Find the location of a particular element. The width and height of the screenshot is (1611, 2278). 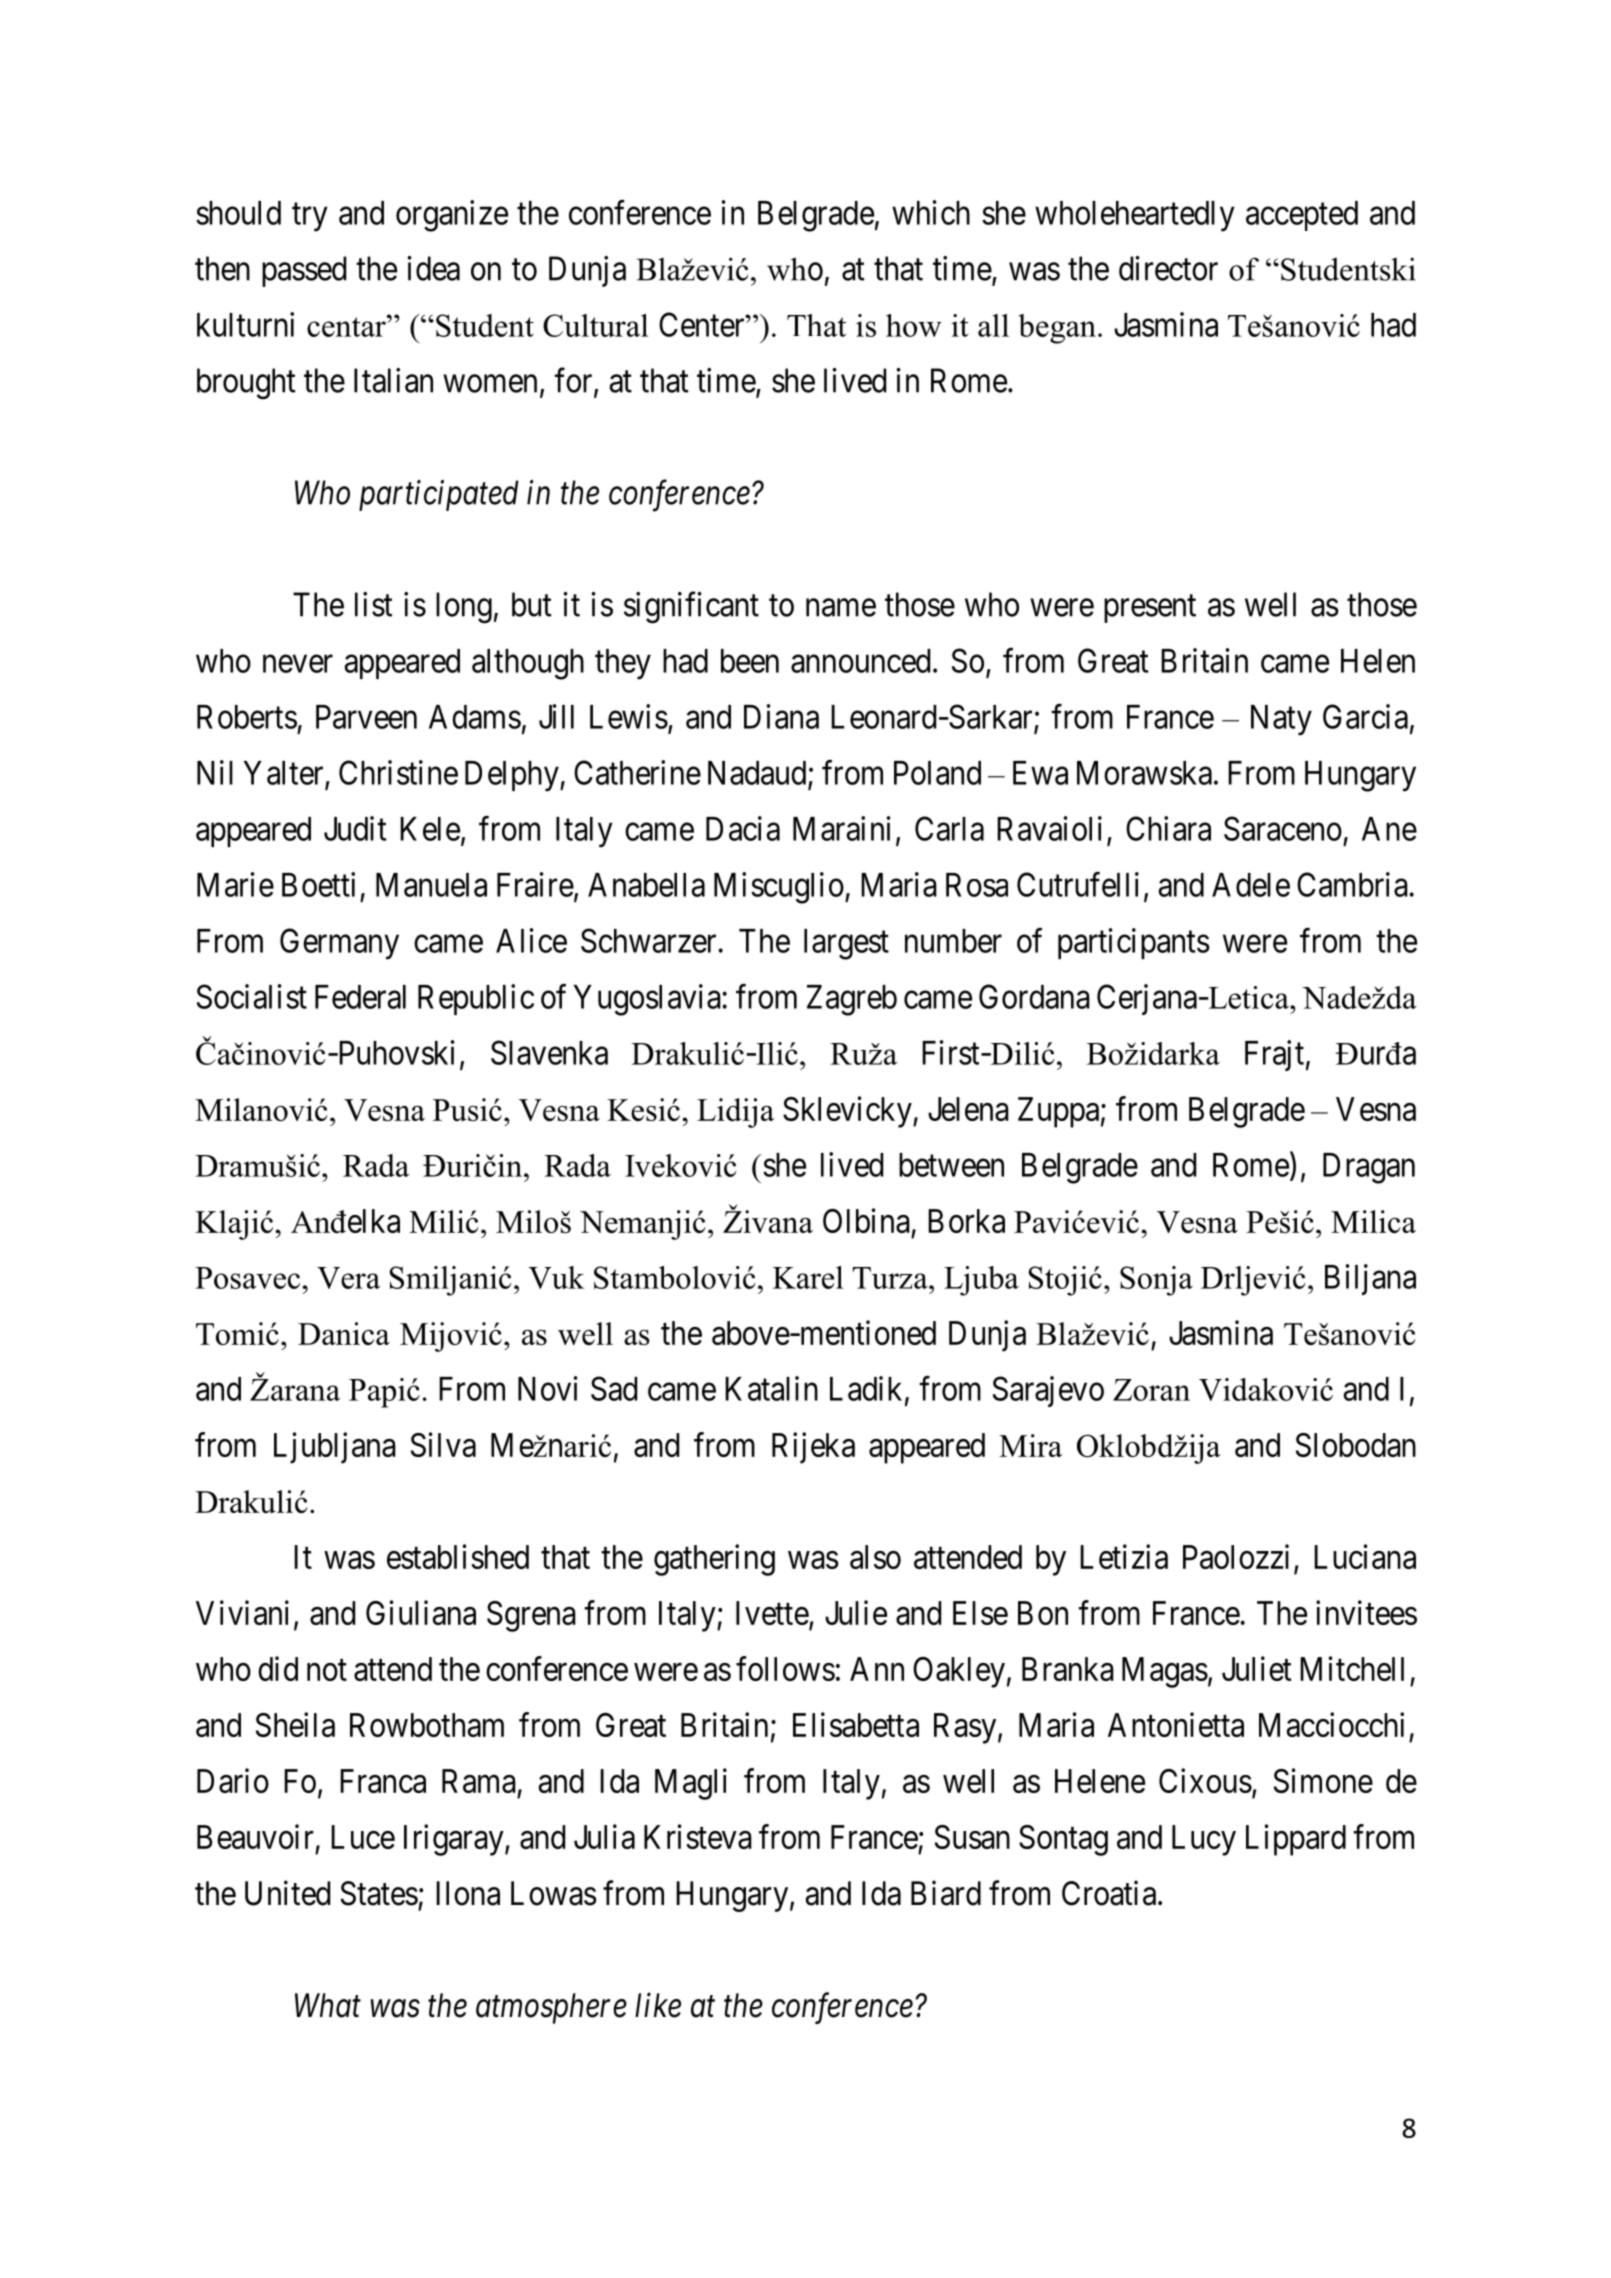

Diana is located at coordinates (781, 716).
